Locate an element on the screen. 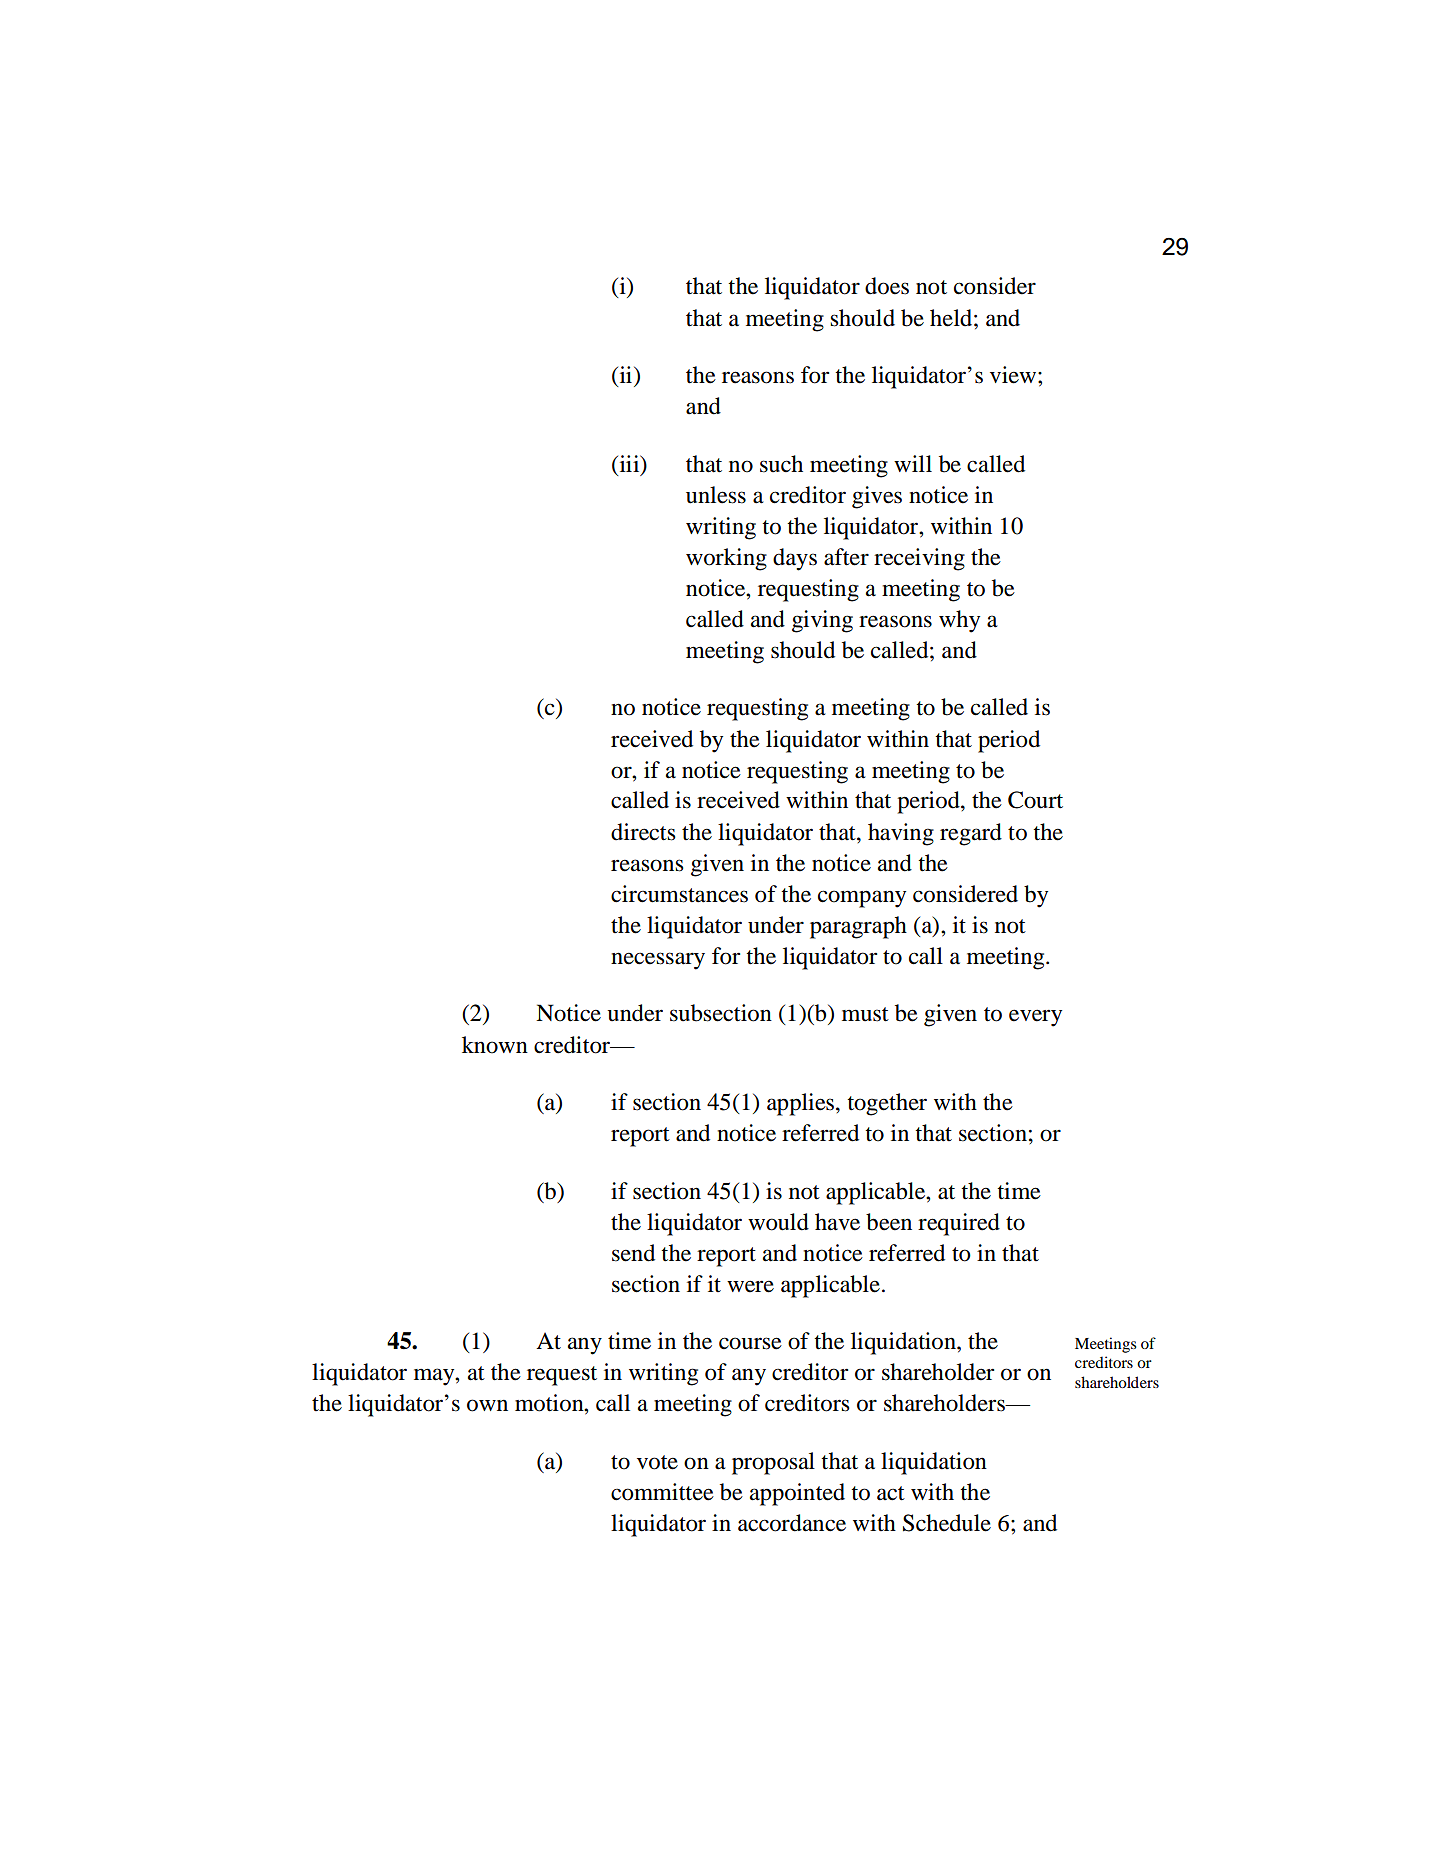 This screenshot has height=1867, width=1442. such is located at coordinates (781, 464).
